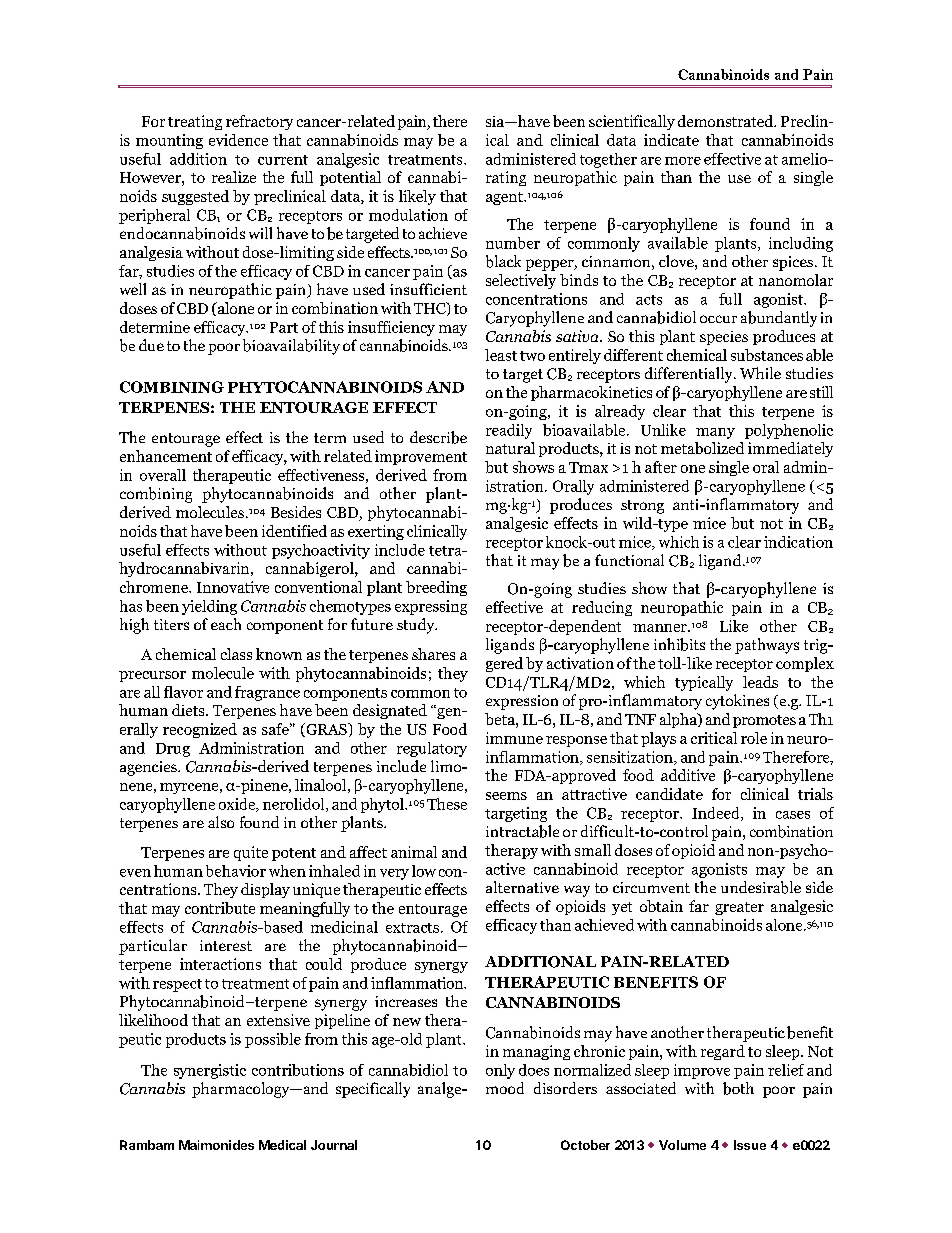 The width and height of the screenshot is (952, 1233). I want to click on Maimonides, so click(216, 1145).
